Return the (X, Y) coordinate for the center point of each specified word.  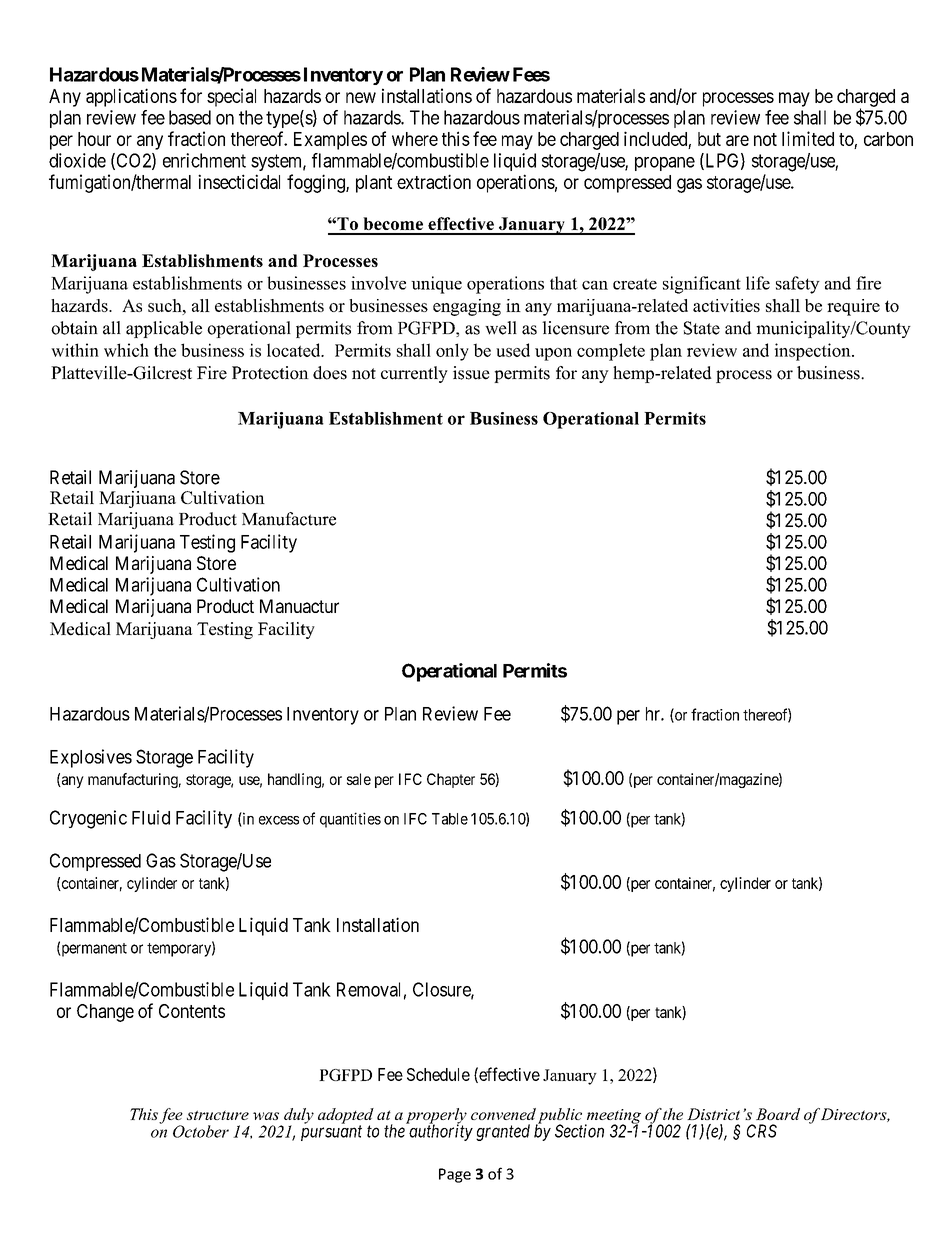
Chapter (451, 780)
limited (808, 138)
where (415, 139)
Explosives (91, 758)
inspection (814, 352)
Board (778, 1114)
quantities (350, 820)
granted (503, 1132)
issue (471, 373)
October (201, 1131)
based (190, 117)
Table (450, 819)
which (126, 350)
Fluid (151, 817)
